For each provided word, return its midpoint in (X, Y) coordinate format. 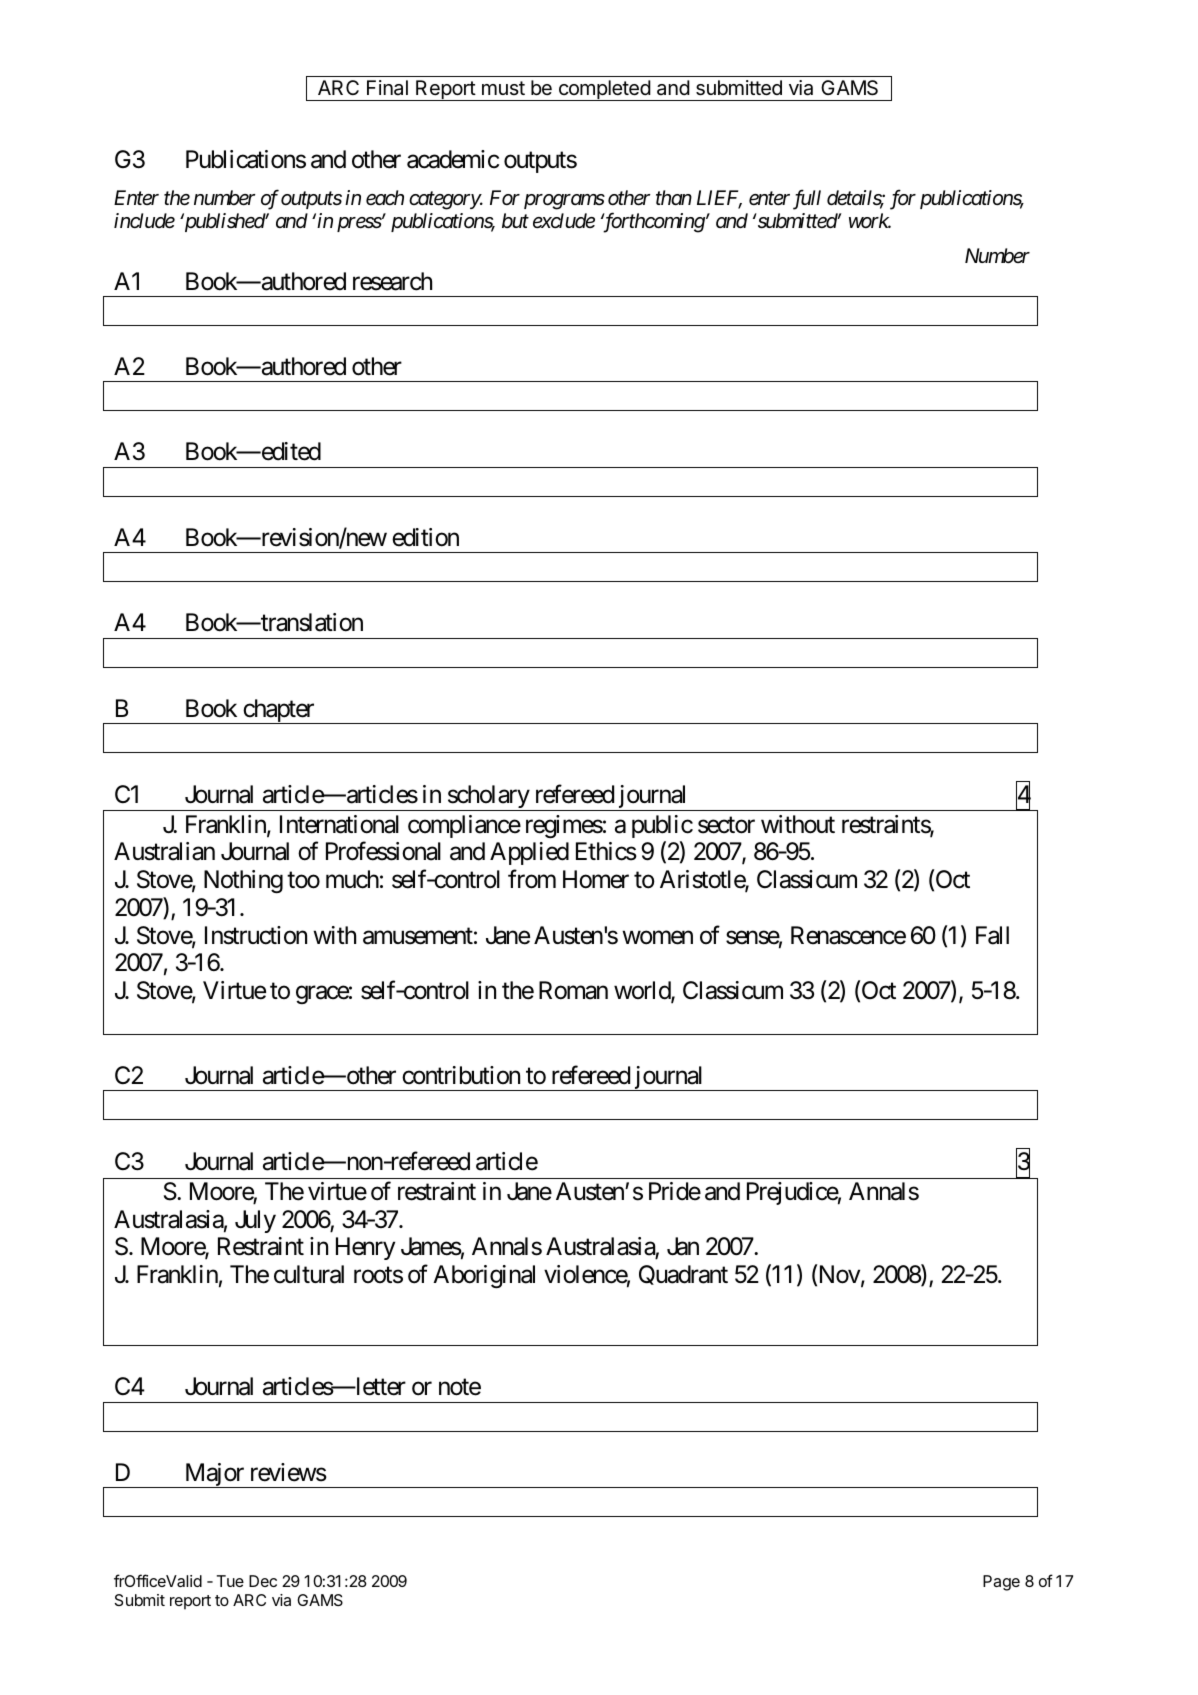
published (223, 222)
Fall (992, 935)
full (807, 199)
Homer (596, 879)
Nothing (243, 881)
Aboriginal (484, 1276)
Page (1001, 1583)
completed (604, 90)
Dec (263, 1581)
